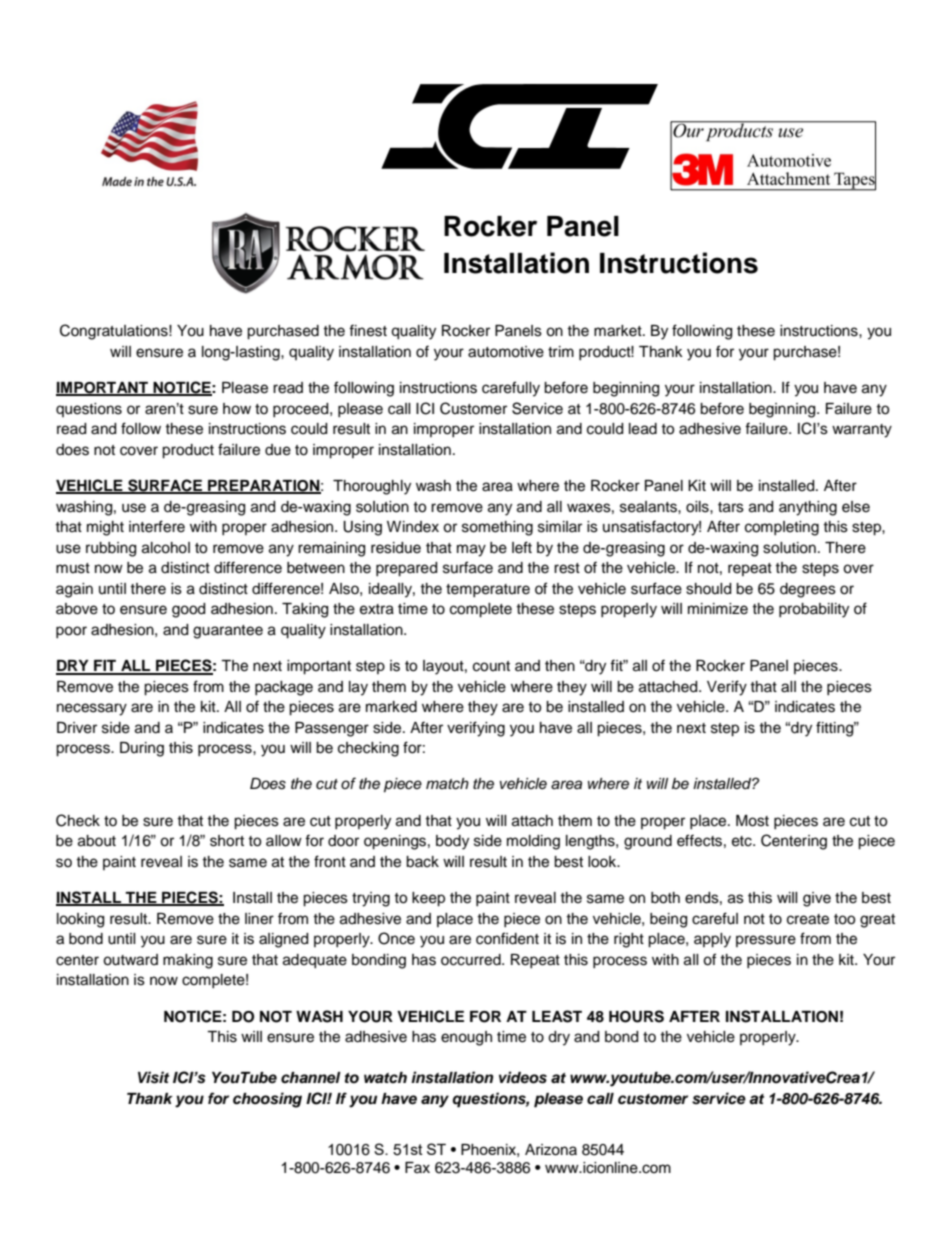  What do you see at coordinates (267, 1100) in the screenshot?
I see `choosing` at bounding box center [267, 1100].
